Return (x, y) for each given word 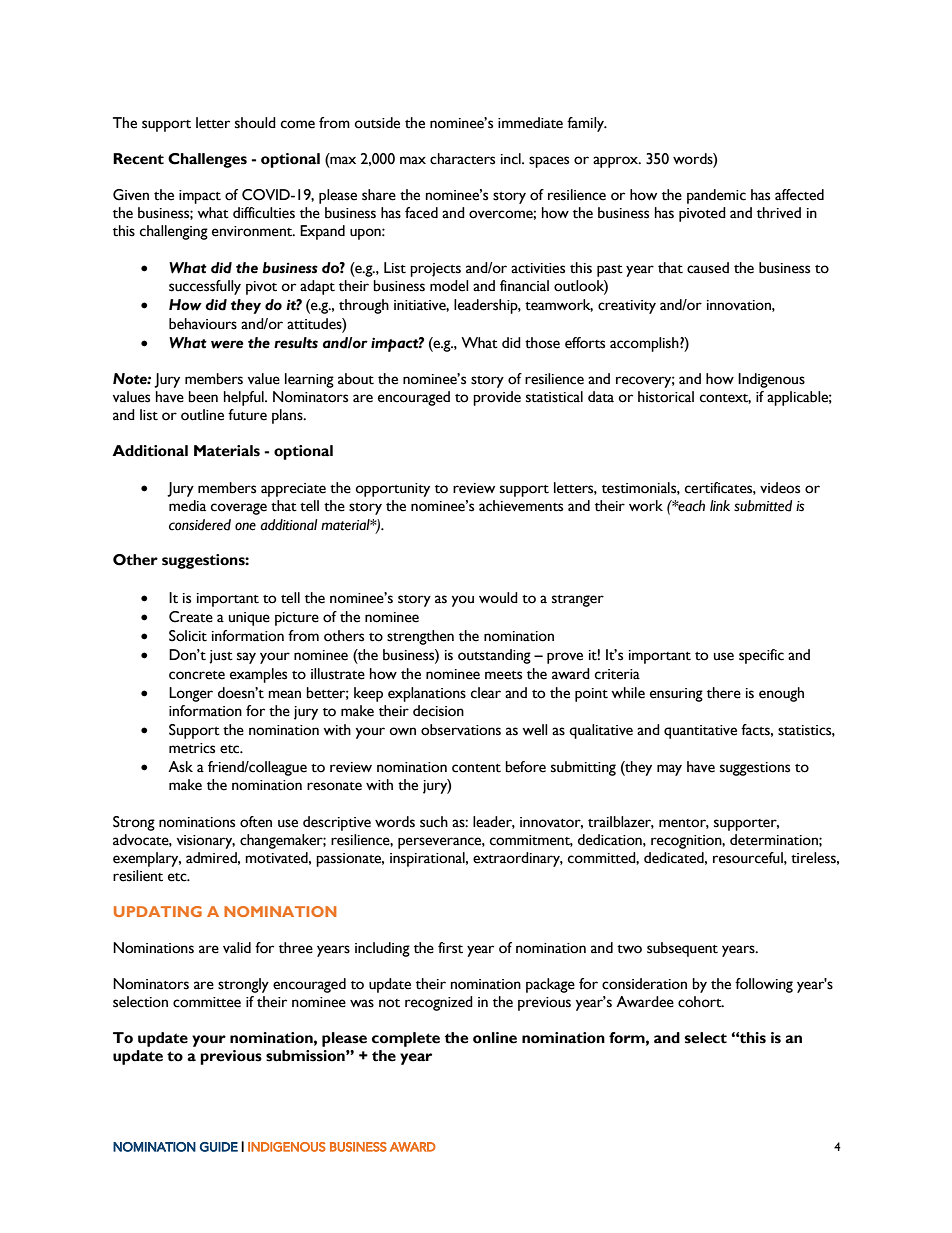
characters (462, 159)
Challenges (207, 160)
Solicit (188, 636)
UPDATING (158, 911)
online (495, 1038)
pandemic (716, 196)
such (434, 822)
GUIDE (219, 1147)
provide (497, 398)
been (203, 397)
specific (761, 656)
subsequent (682, 949)
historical (666, 397)
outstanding (494, 656)
